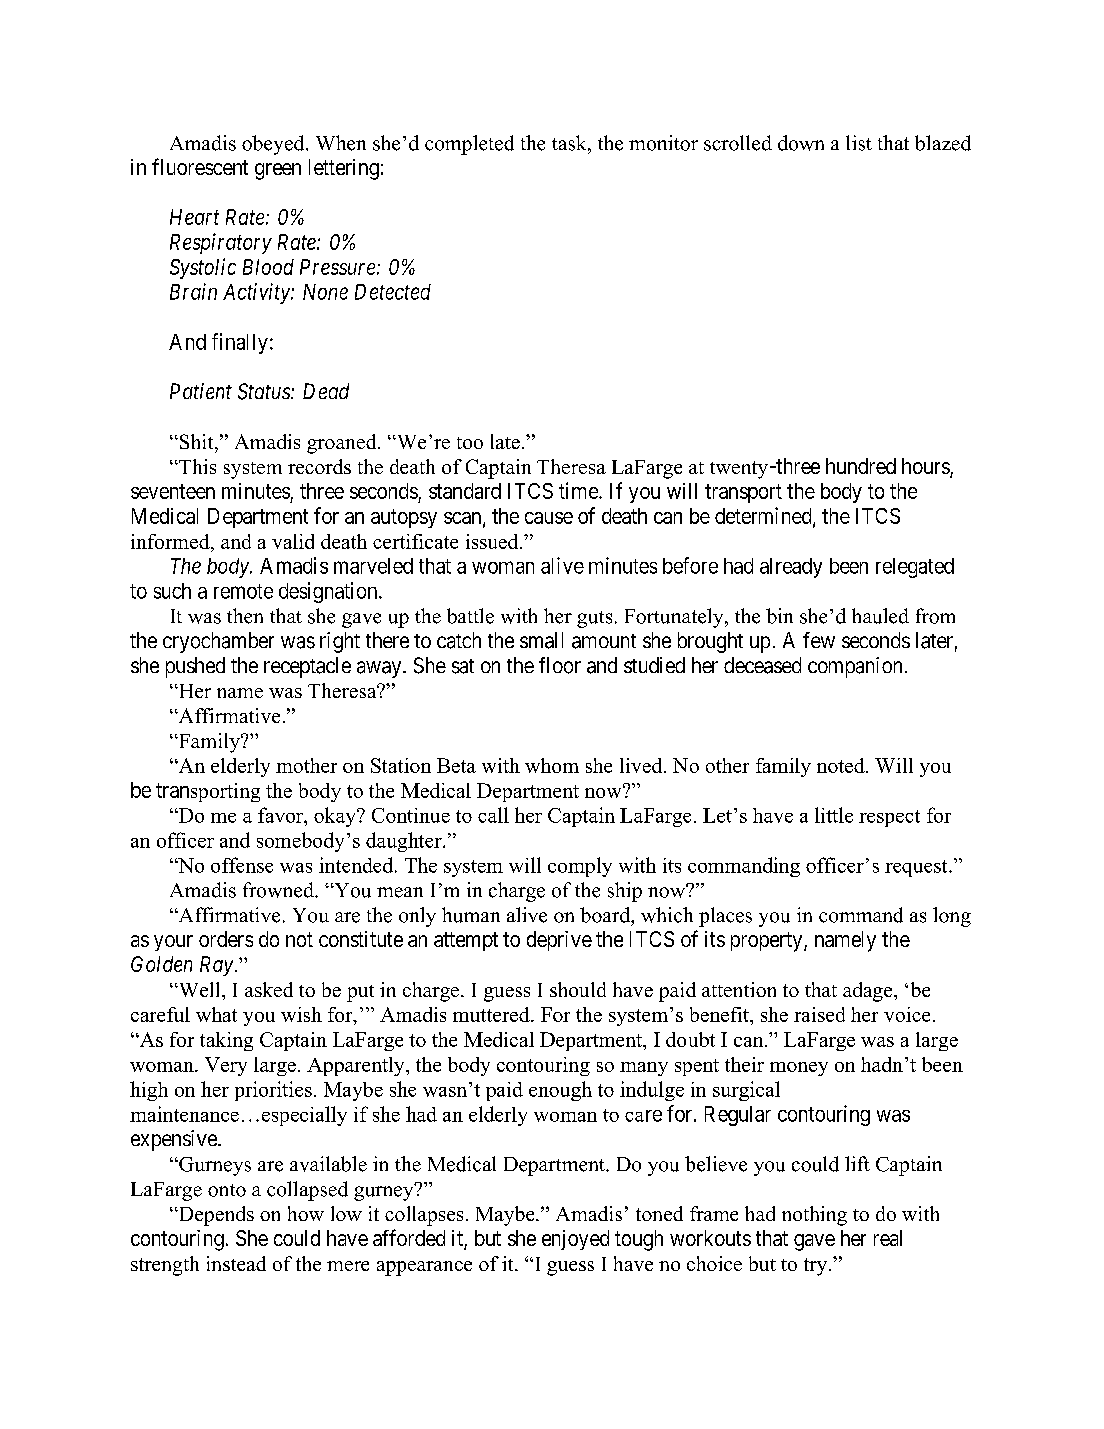 The width and height of the screenshot is (1104, 1429). What do you see at coordinates (570, 143) in the screenshot?
I see `task` at bounding box center [570, 143].
